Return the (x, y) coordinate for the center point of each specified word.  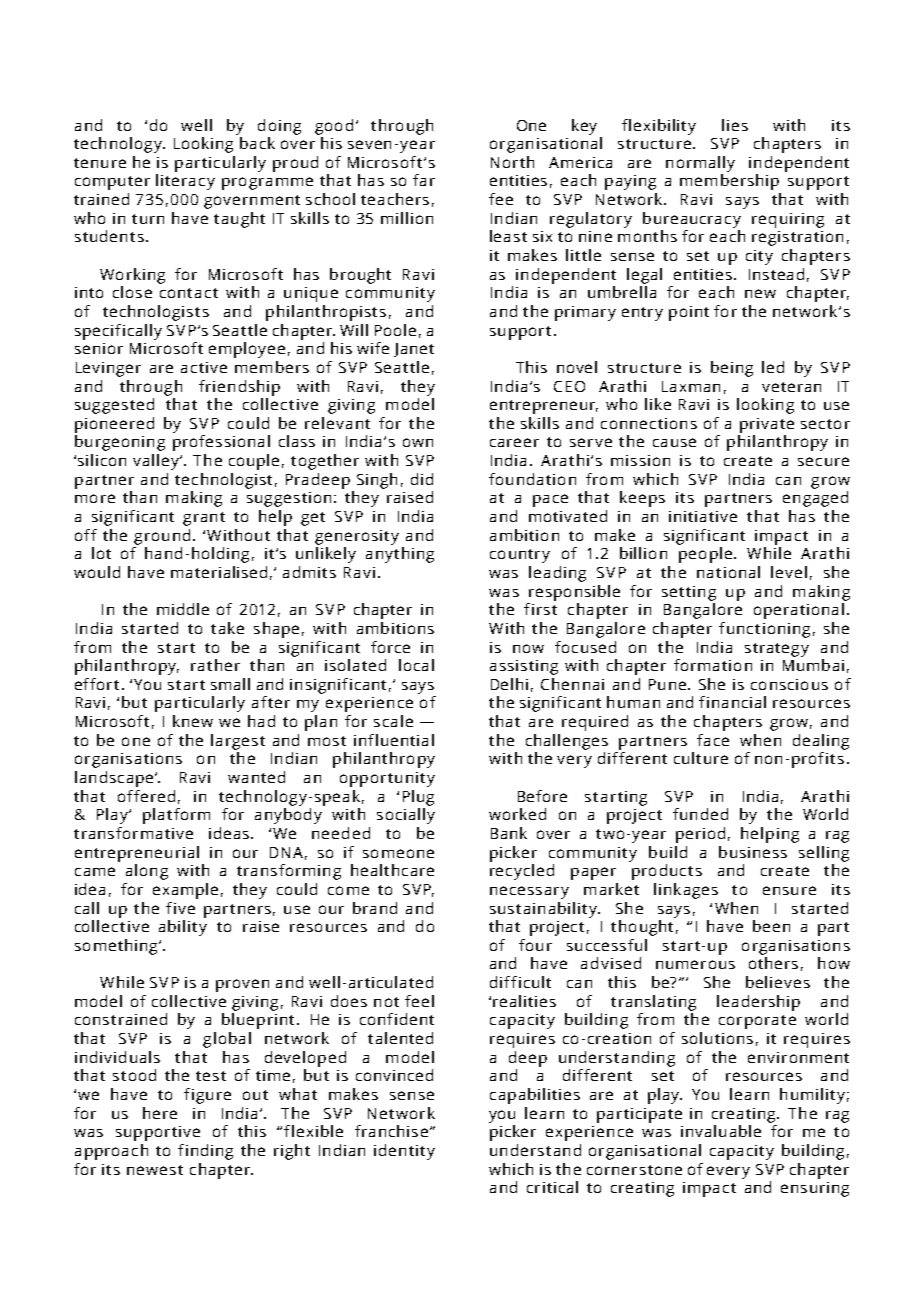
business (753, 852)
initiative (703, 516)
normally (700, 164)
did (422, 479)
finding (205, 1152)
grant (204, 519)
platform (176, 816)
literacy (185, 182)
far (424, 180)
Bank (509, 833)
